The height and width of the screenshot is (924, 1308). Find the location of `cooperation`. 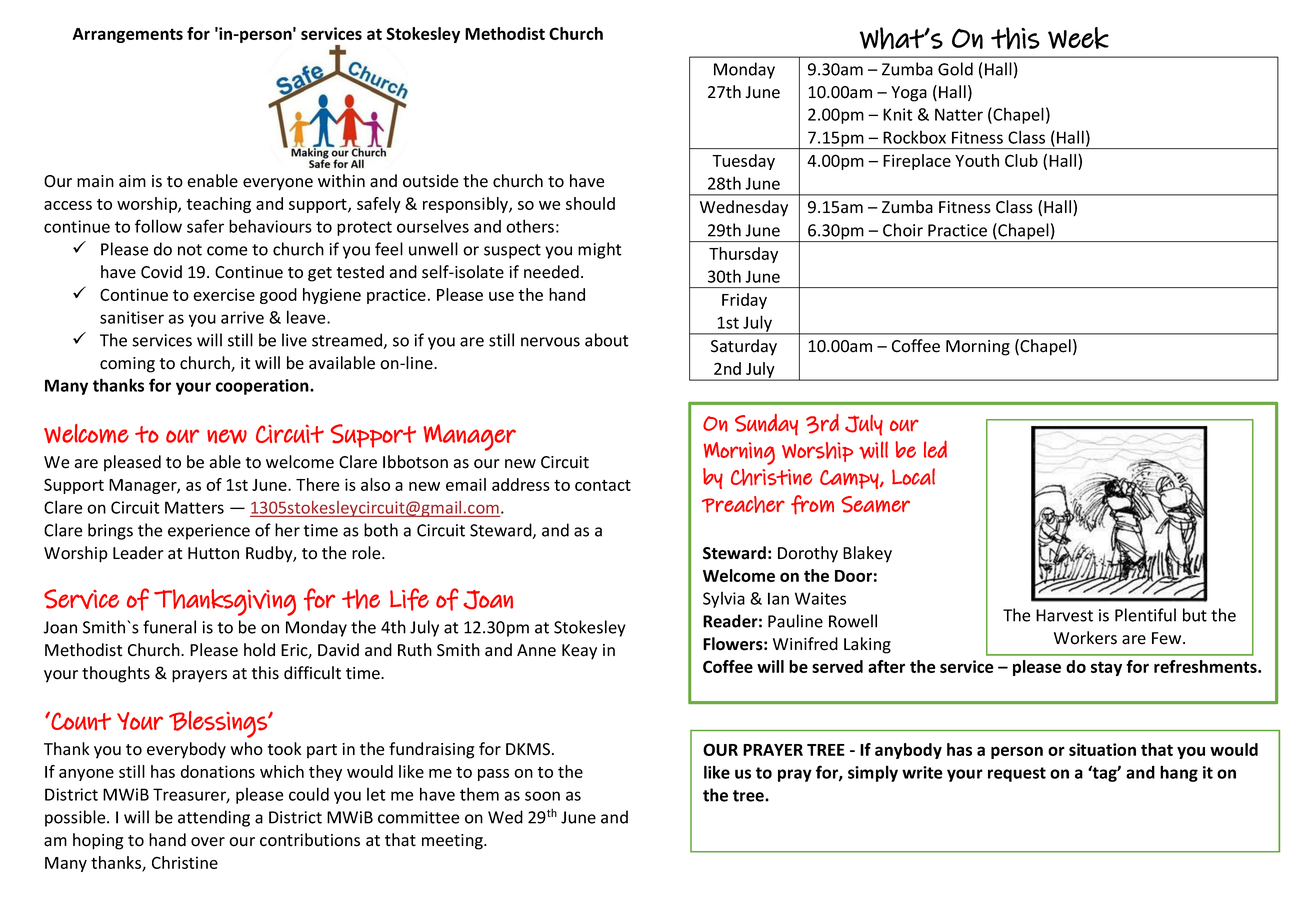

cooperation is located at coordinates (263, 387).
